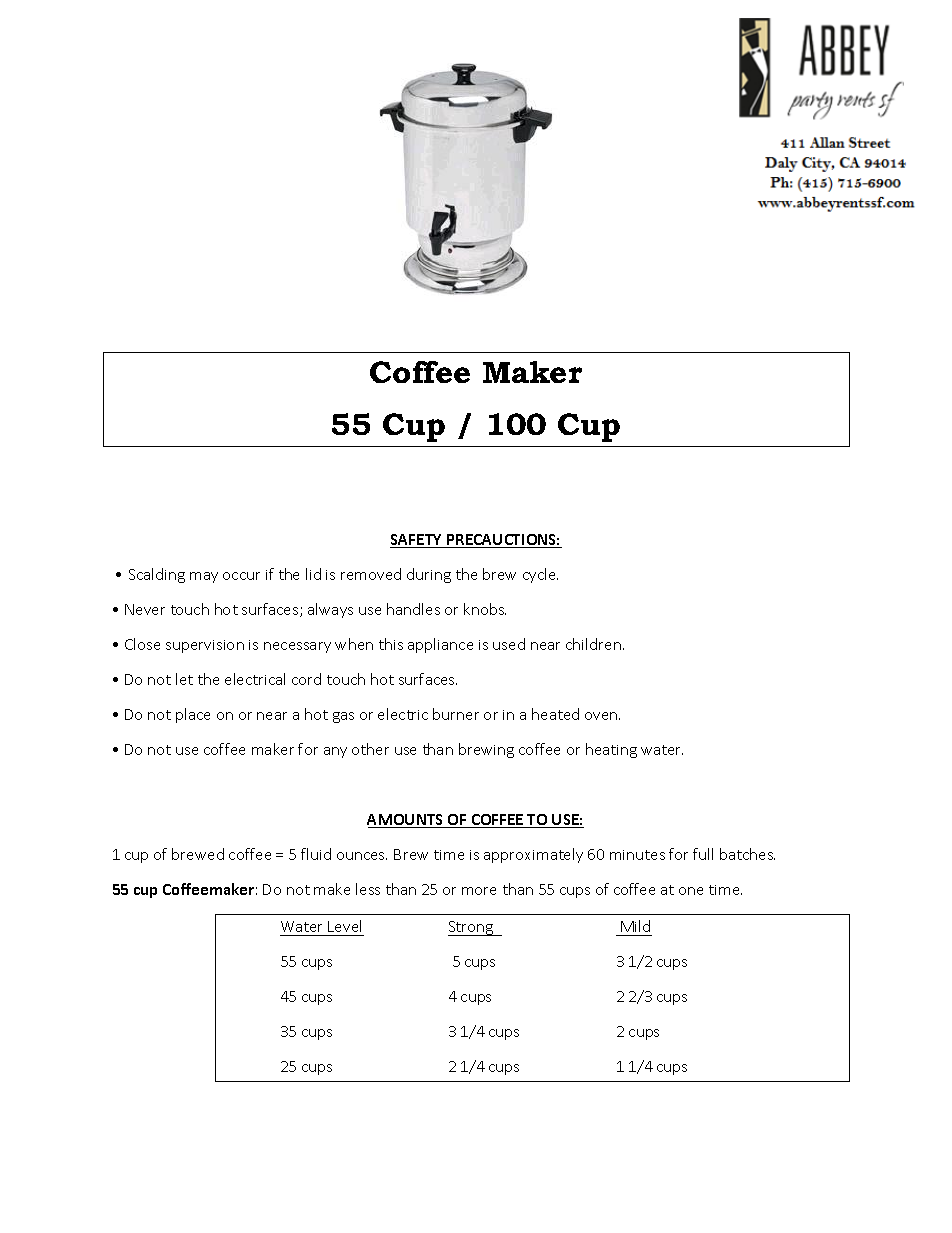  Describe the element at coordinates (417, 541) in the screenshot. I see `SAFETY` at that location.
